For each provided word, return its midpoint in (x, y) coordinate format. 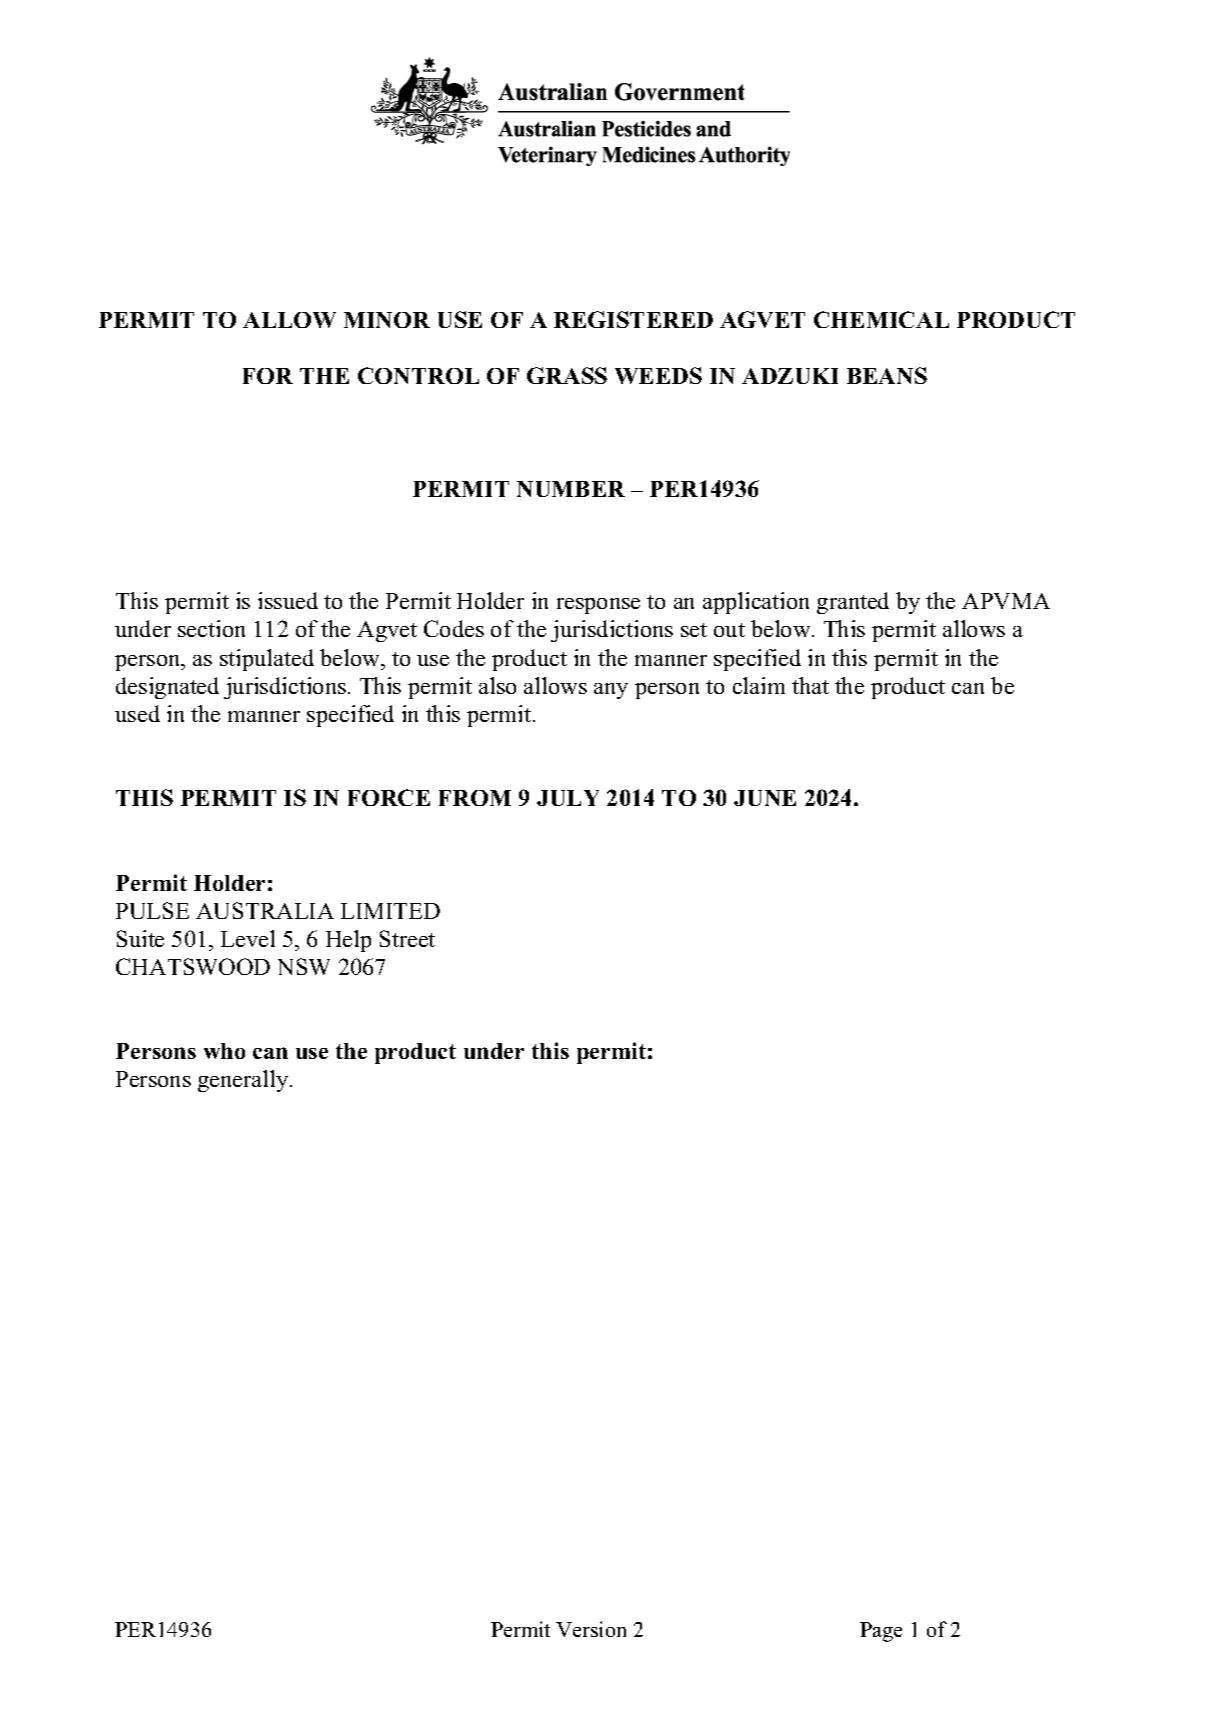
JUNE (765, 798)
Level (248, 938)
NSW (304, 966)
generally (244, 1081)
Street (407, 938)
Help (348, 941)
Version (591, 1629)
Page (881, 1632)
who (224, 1051)
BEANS (887, 375)
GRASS (567, 375)
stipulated (267, 660)
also (497, 685)
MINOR (387, 320)
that (810, 685)
